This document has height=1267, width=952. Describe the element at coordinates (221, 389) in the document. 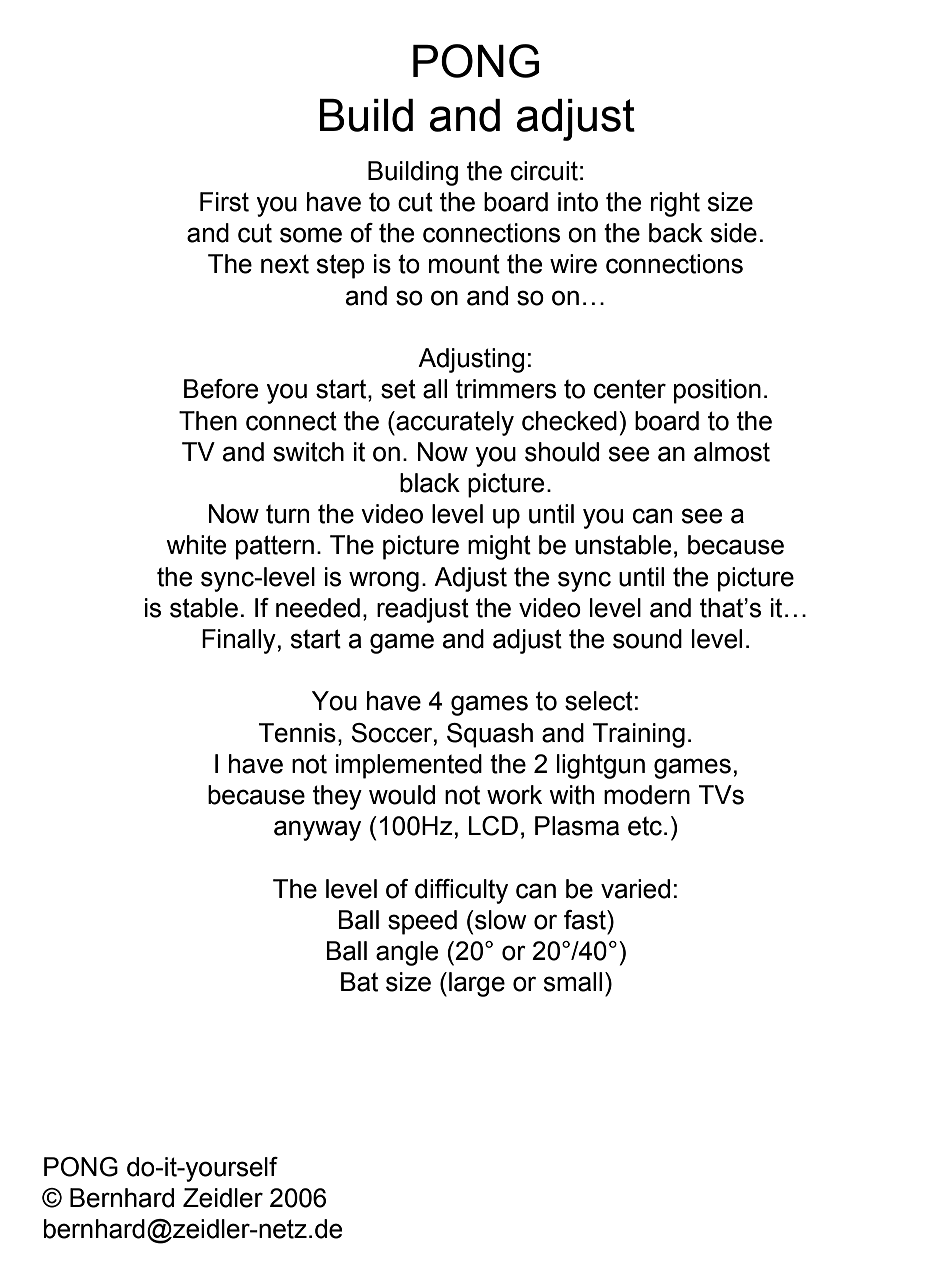

I see `Before` at that location.
